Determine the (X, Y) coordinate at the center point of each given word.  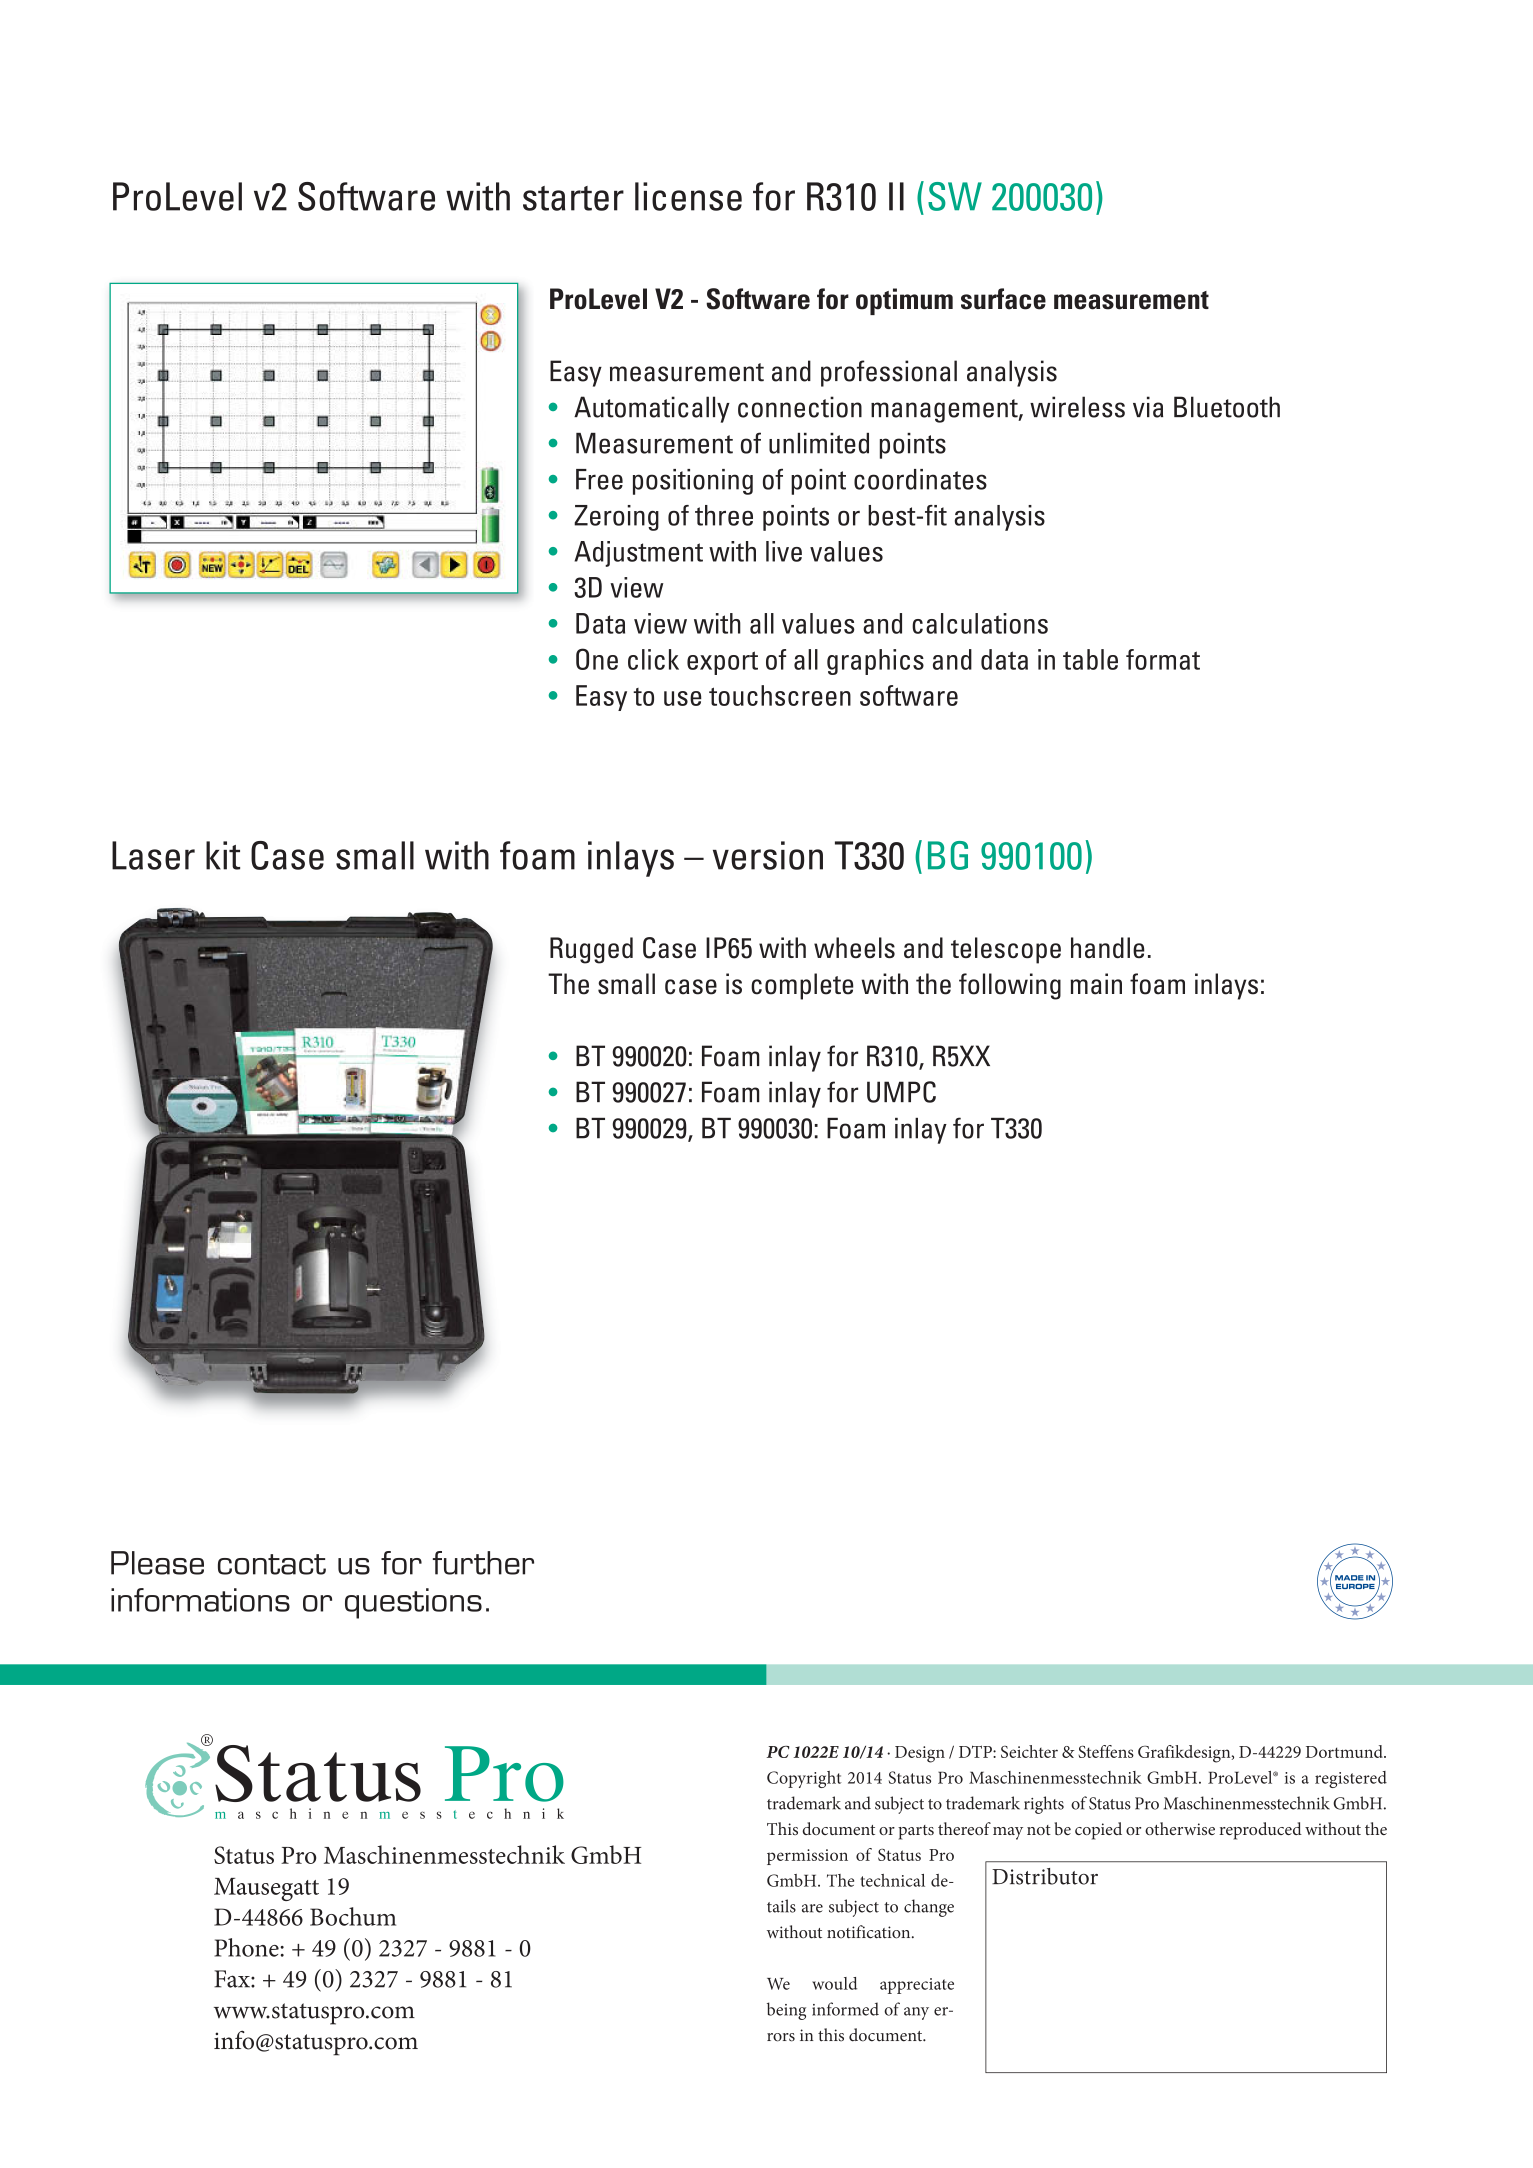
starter (573, 198)
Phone (248, 1947)
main (1096, 984)
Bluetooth (1227, 407)
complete (802, 986)
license (688, 196)
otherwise (1180, 1828)
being (786, 2011)
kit (223, 855)
